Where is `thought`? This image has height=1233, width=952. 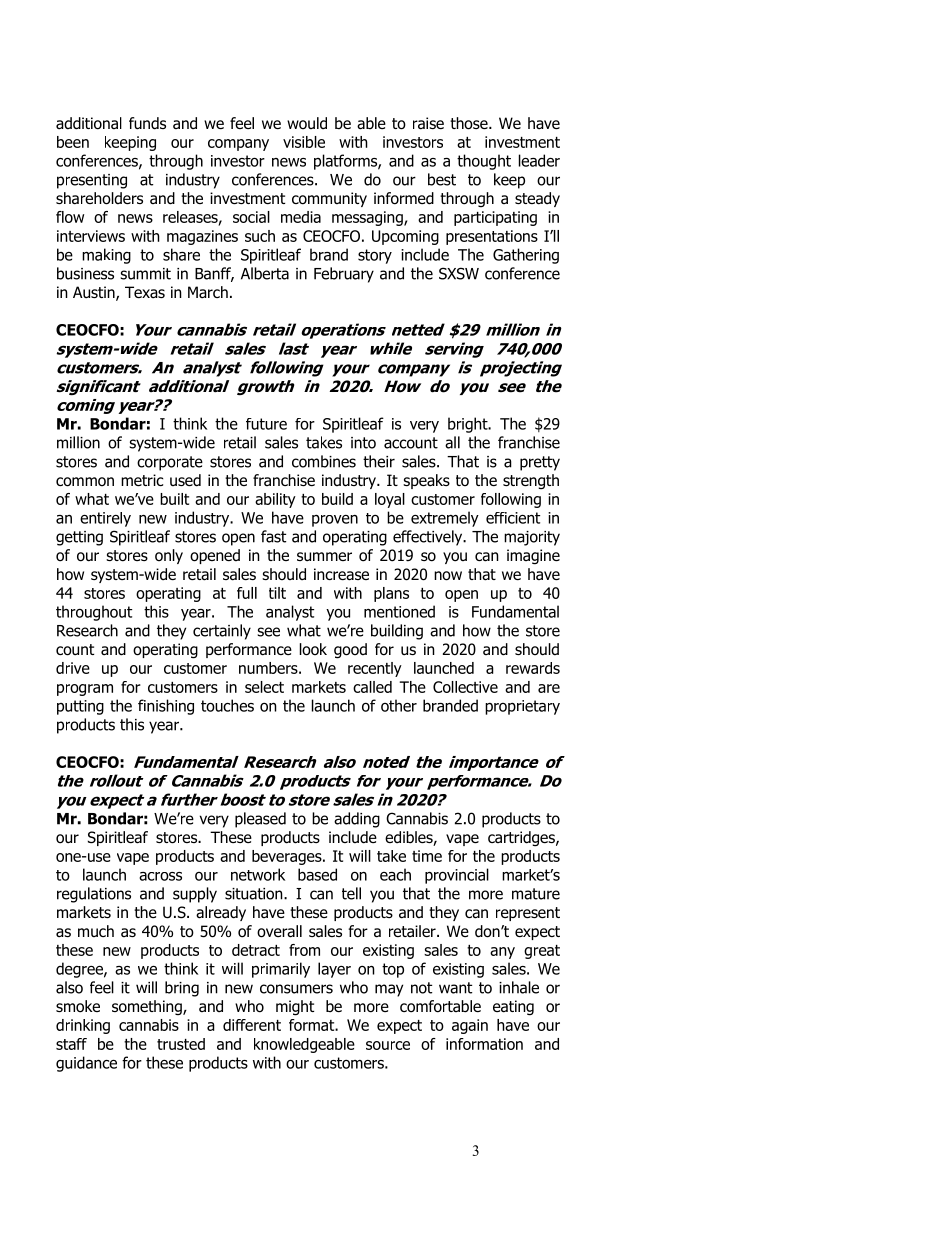
thought is located at coordinates (484, 162).
